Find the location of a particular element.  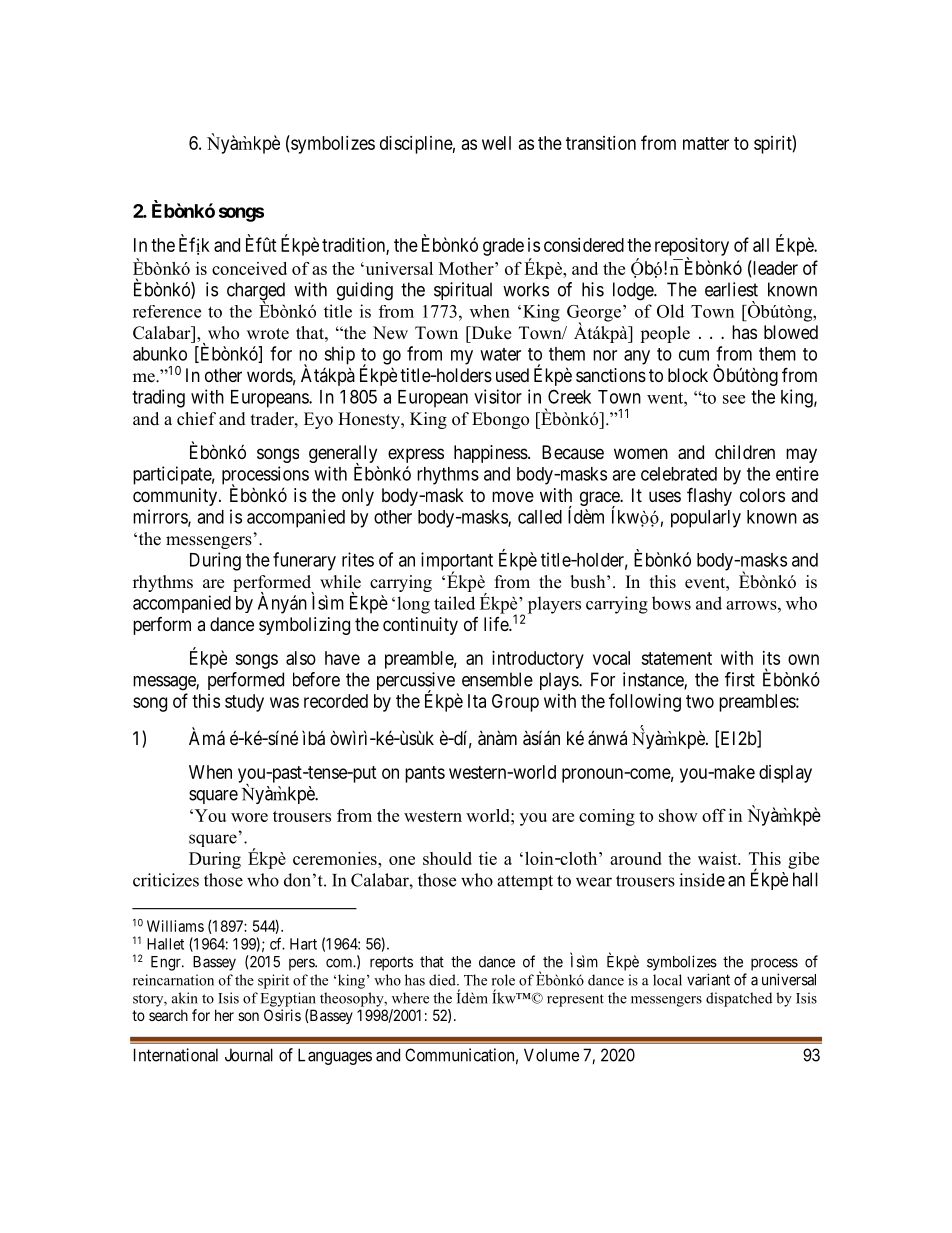

symbolizing is located at coordinates (304, 626).
